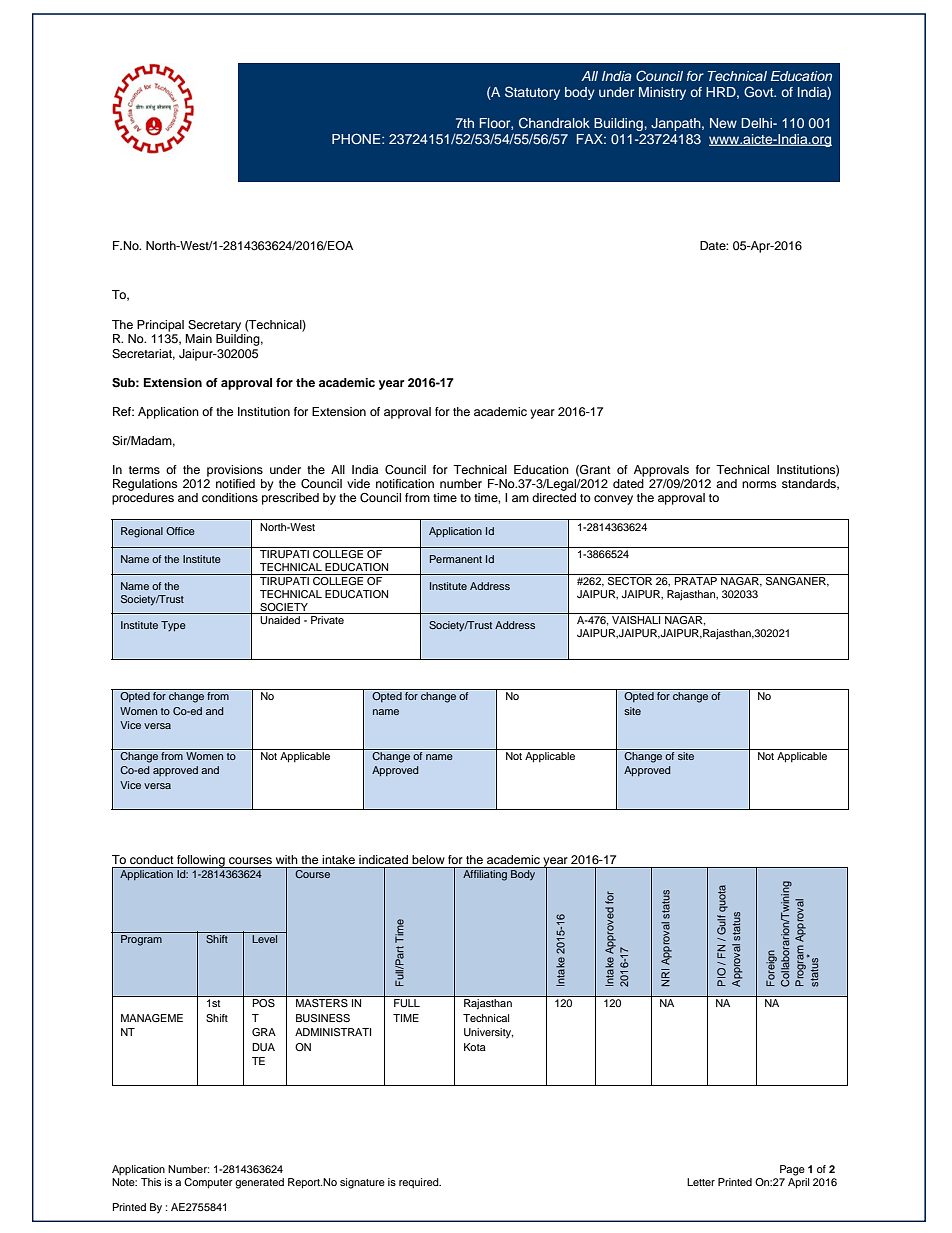 The height and width of the document is (1233, 952). Describe the element at coordinates (532, 93) in the document. I see `Statutory` at that location.
